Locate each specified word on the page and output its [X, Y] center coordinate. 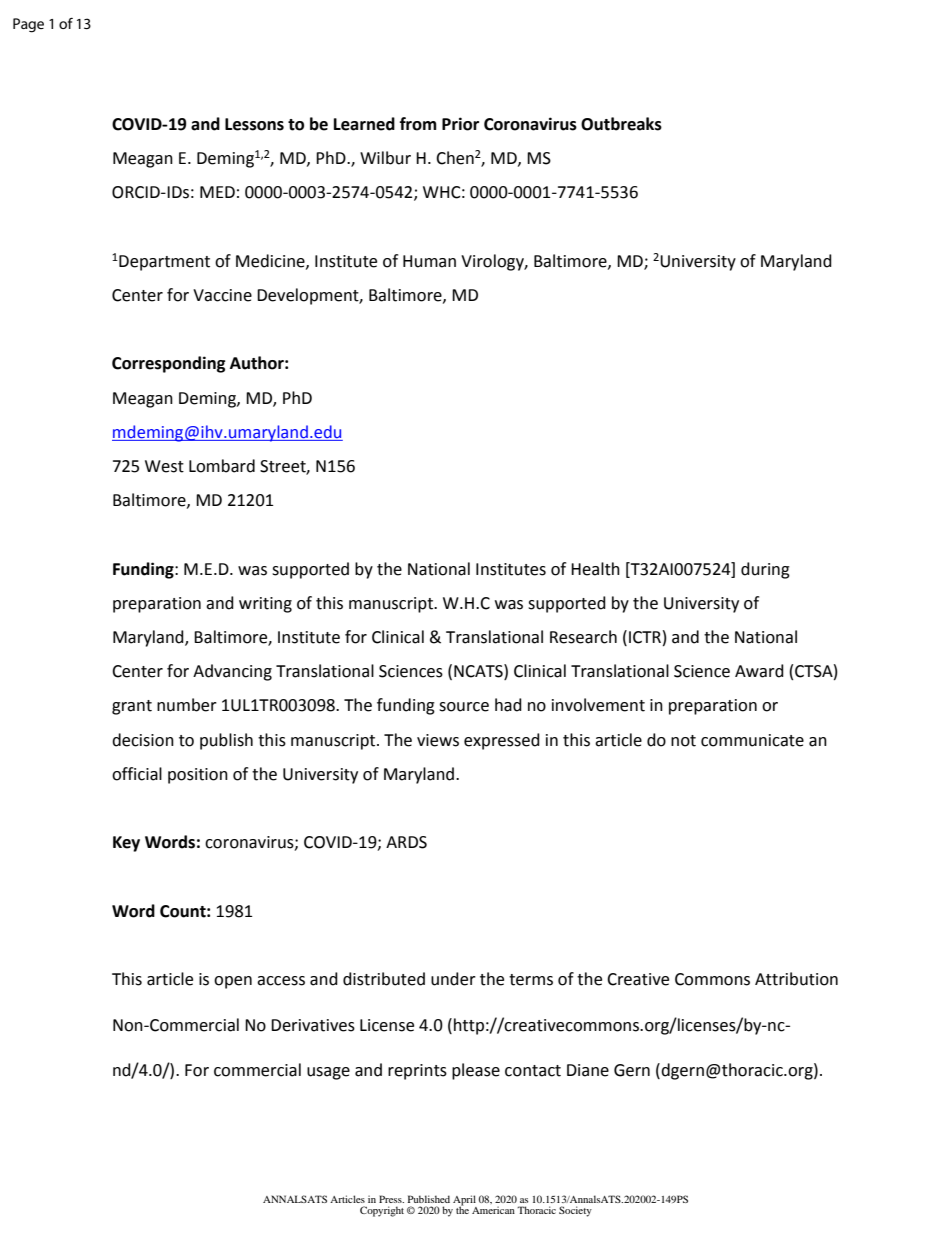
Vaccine [222, 295]
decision [143, 740]
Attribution [796, 979]
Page [28, 25]
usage [328, 1073]
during [765, 570]
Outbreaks [621, 124]
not [683, 741]
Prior [460, 124]
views [438, 740]
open [233, 982]
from [418, 124]
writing [265, 605]
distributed [384, 979]
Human [429, 261]
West [164, 466]
